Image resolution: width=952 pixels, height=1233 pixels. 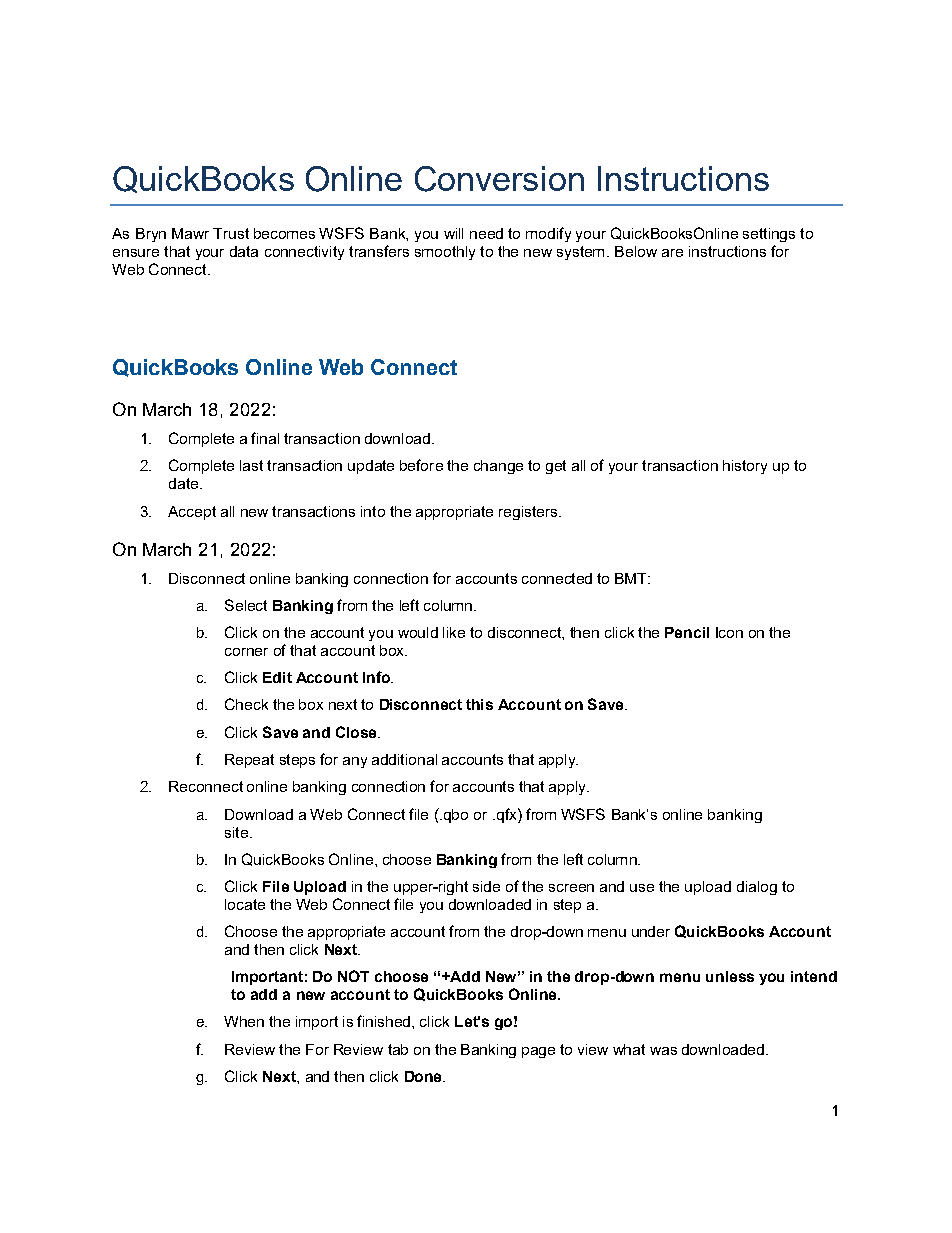 What do you see at coordinates (245, 904) in the screenshot?
I see `locate` at bounding box center [245, 904].
